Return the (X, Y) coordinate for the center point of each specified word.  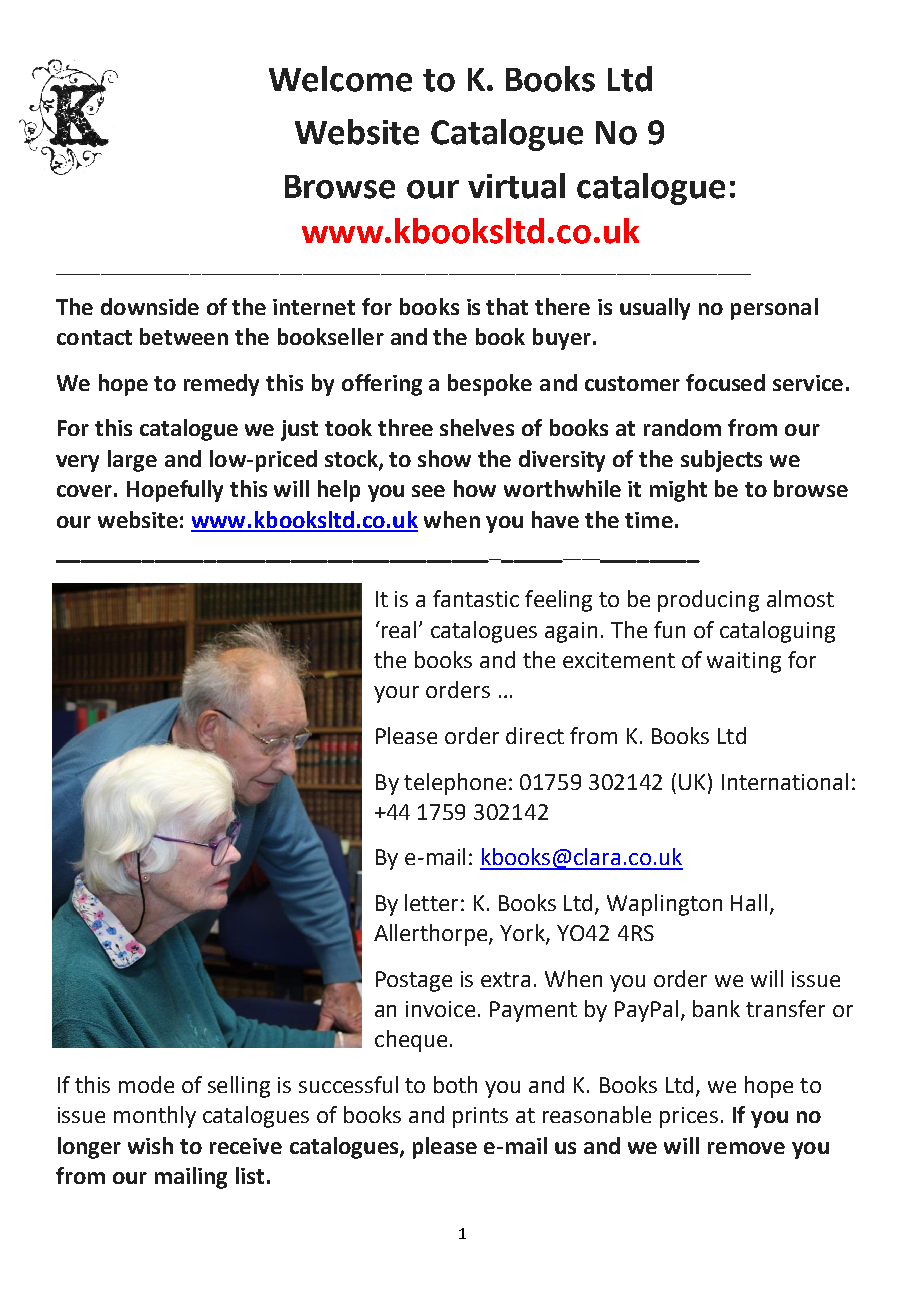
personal (774, 309)
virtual (516, 186)
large (132, 461)
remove (746, 1148)
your (396, 694)
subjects (721, 461)
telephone (455, 784)
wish (150, 1145)
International (785, 781)
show (444, 458)
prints (480, 1117)
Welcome (340, 79)
